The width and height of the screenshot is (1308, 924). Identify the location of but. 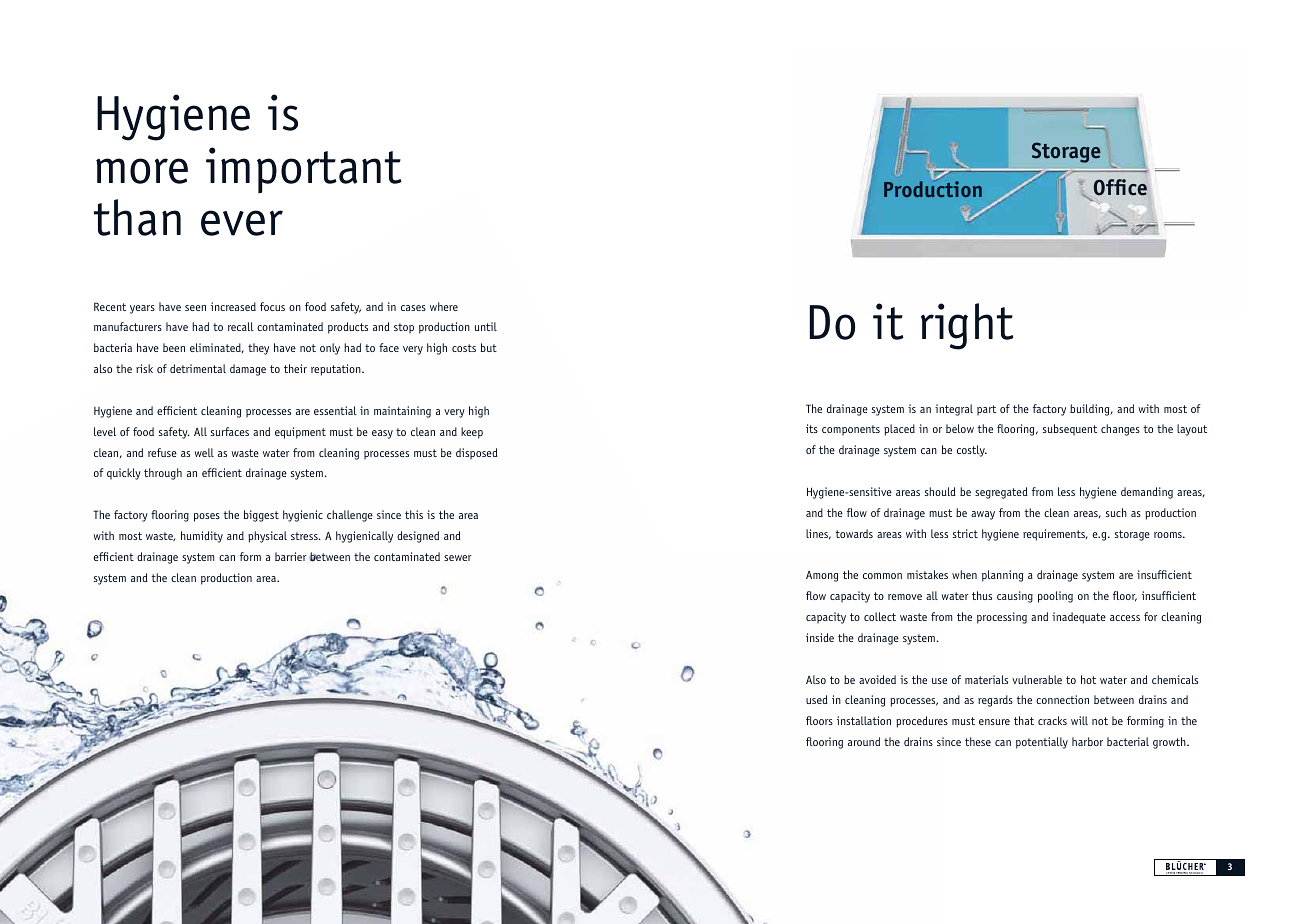
(489, 347).
